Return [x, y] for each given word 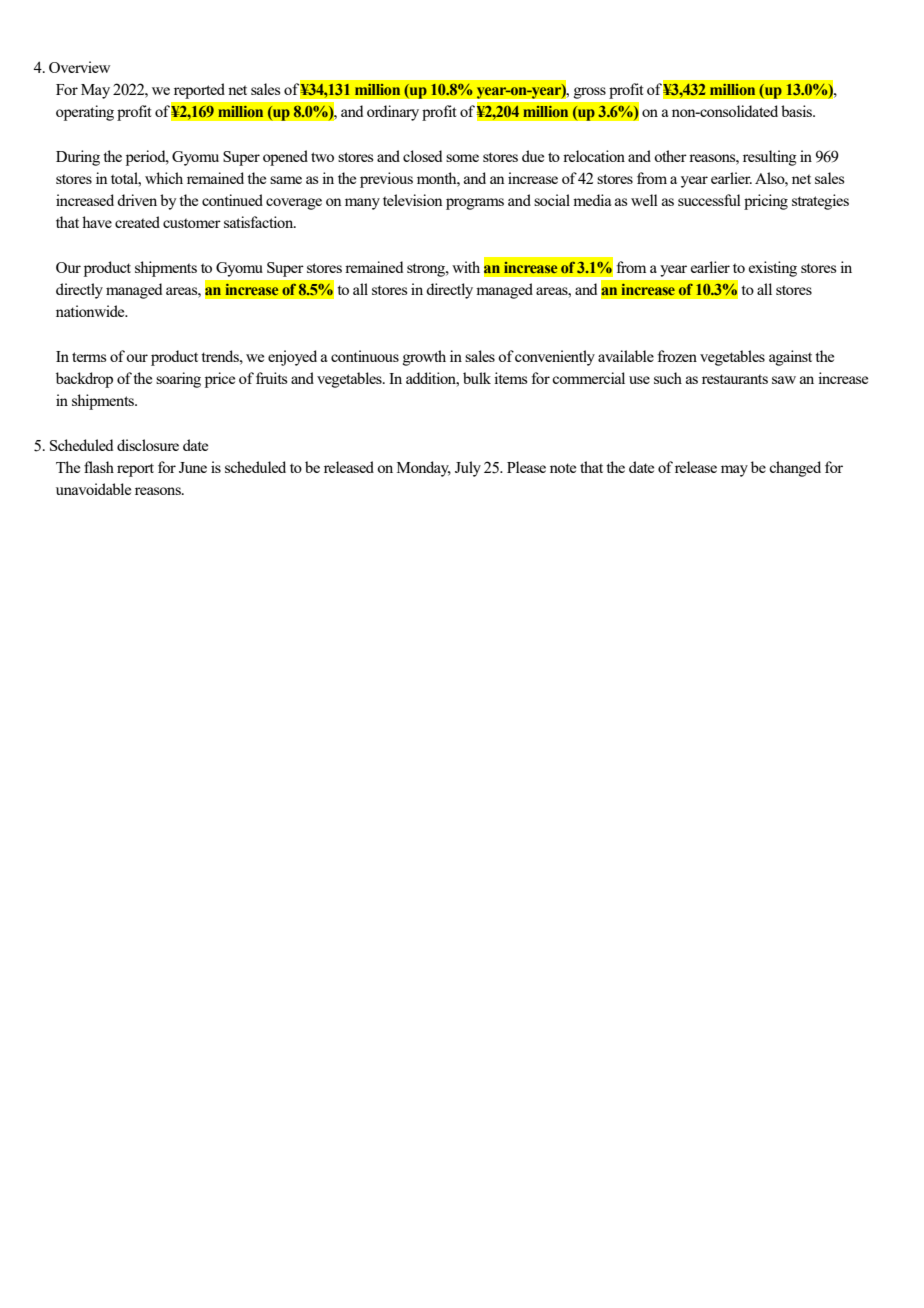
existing [773, 269]
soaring [178, 380]
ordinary [393, 113]
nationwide [91, 311]
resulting [770, 158]
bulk [477, 378]
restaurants [735, 379]
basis [797, 111]
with [466, 267]
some [462, 158]
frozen [677, 356]
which [164, 178]
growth [424, 358]
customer [192, 223]
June [193, 467]
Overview [79, 67]
